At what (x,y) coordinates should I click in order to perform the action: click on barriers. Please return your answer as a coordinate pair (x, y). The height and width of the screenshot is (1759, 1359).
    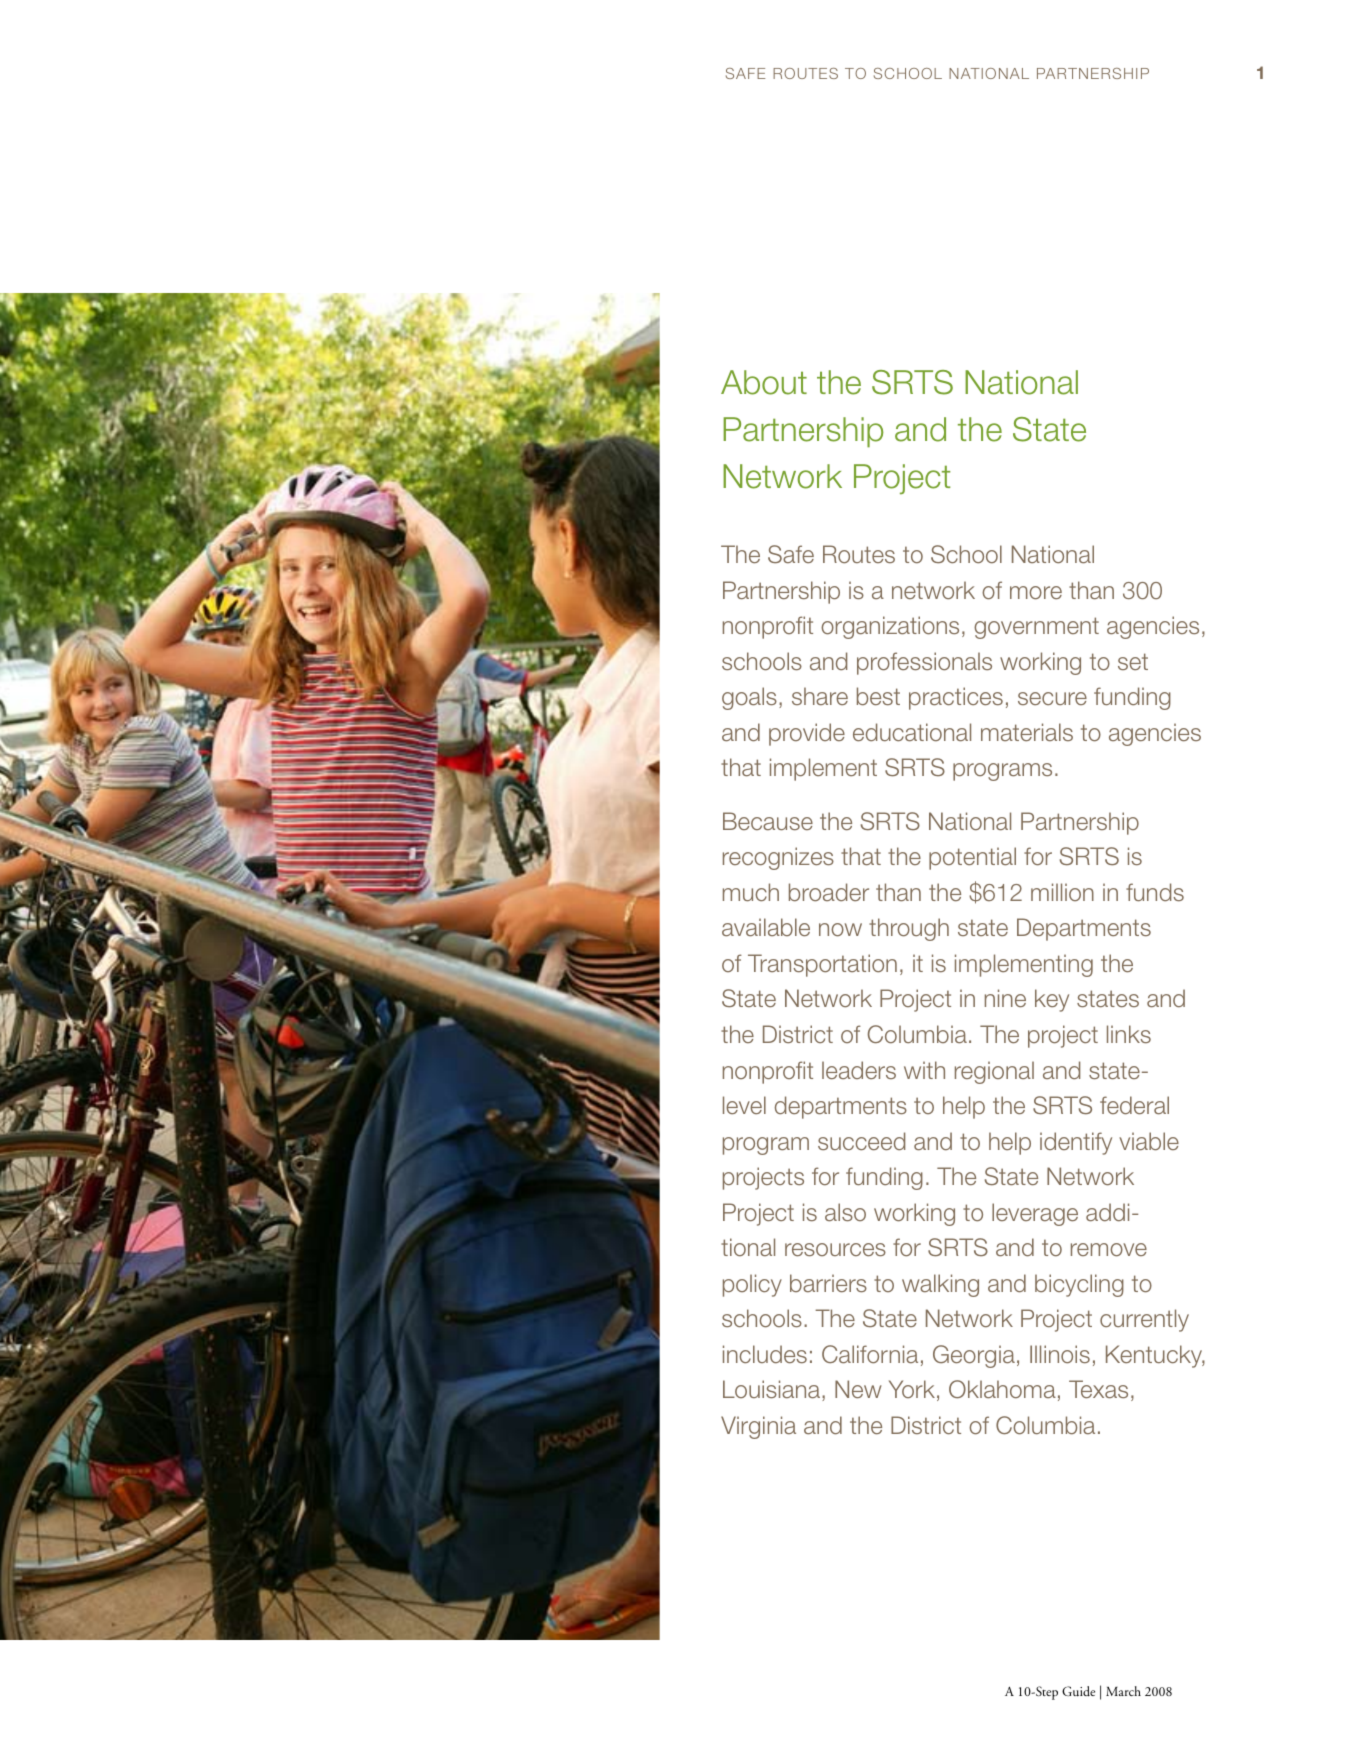
    Looking at the image, I should click on (828, 1283).
